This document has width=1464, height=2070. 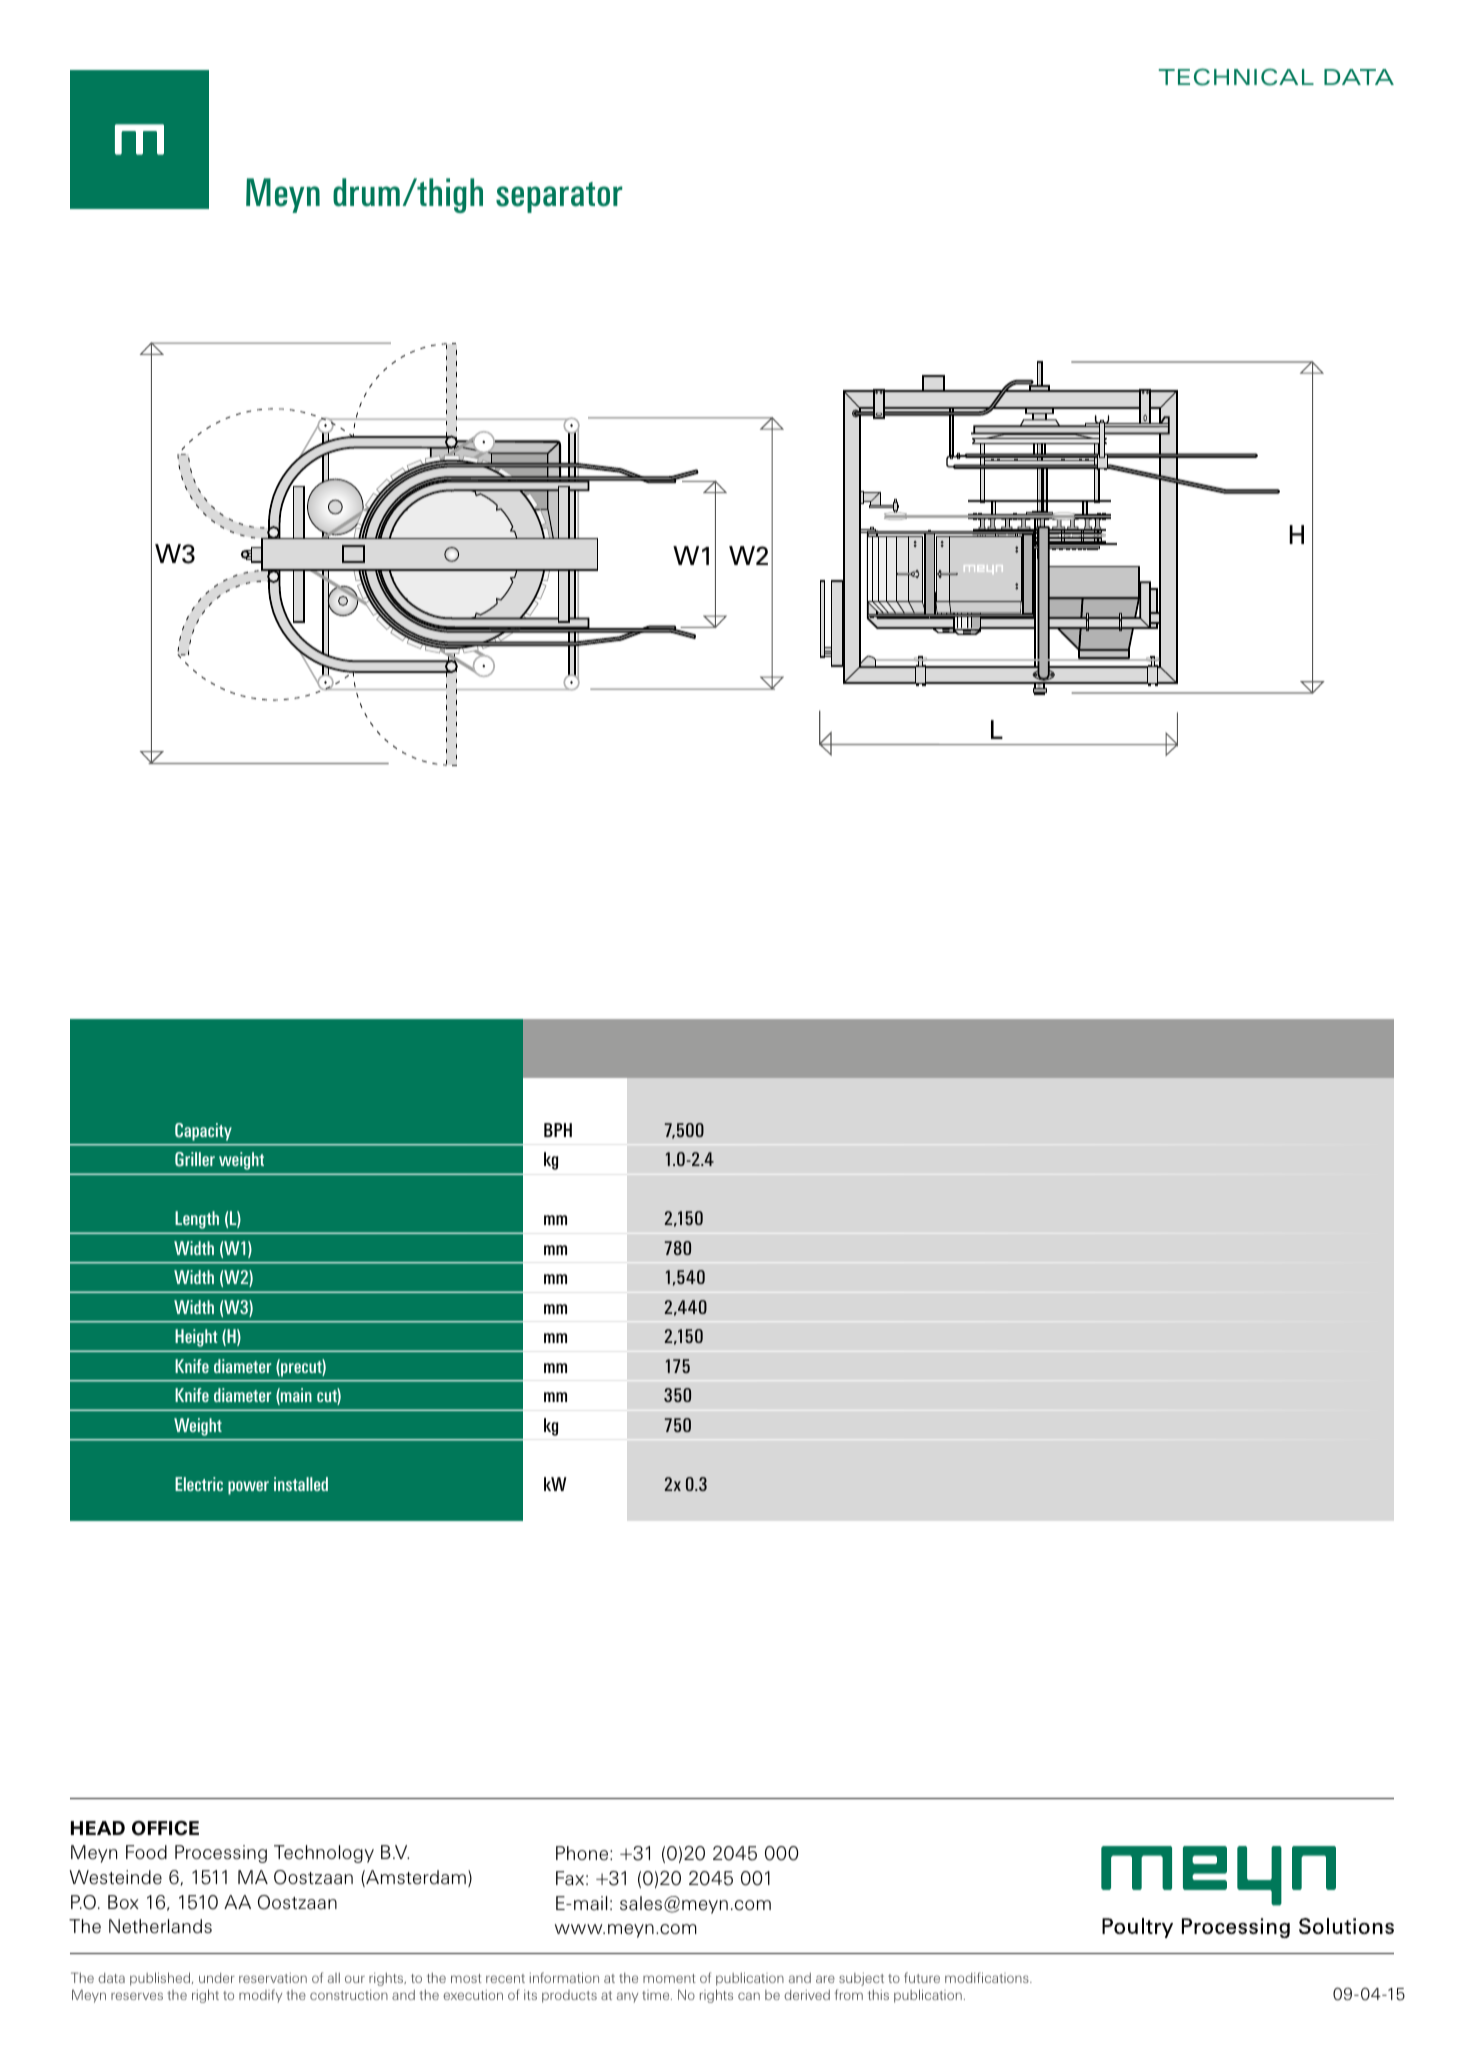 What do you see at coordinates (203, 1132) in the document?
I see `Capacity` at bounding box center [203, 1132].
